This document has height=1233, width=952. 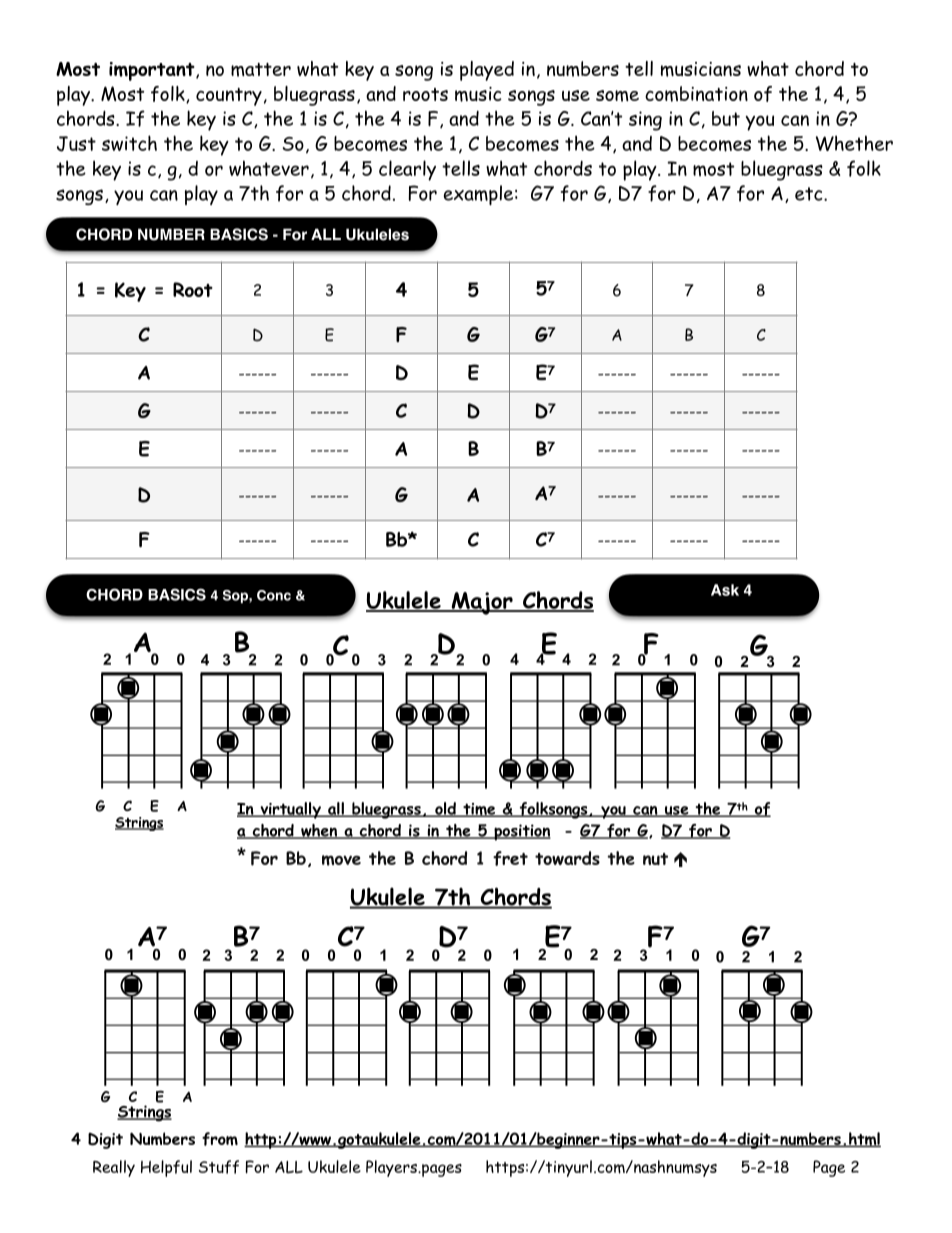 What do you see at coordinates (655, 859) in the document?
I see `nut` at bounding box center [655, 859].
